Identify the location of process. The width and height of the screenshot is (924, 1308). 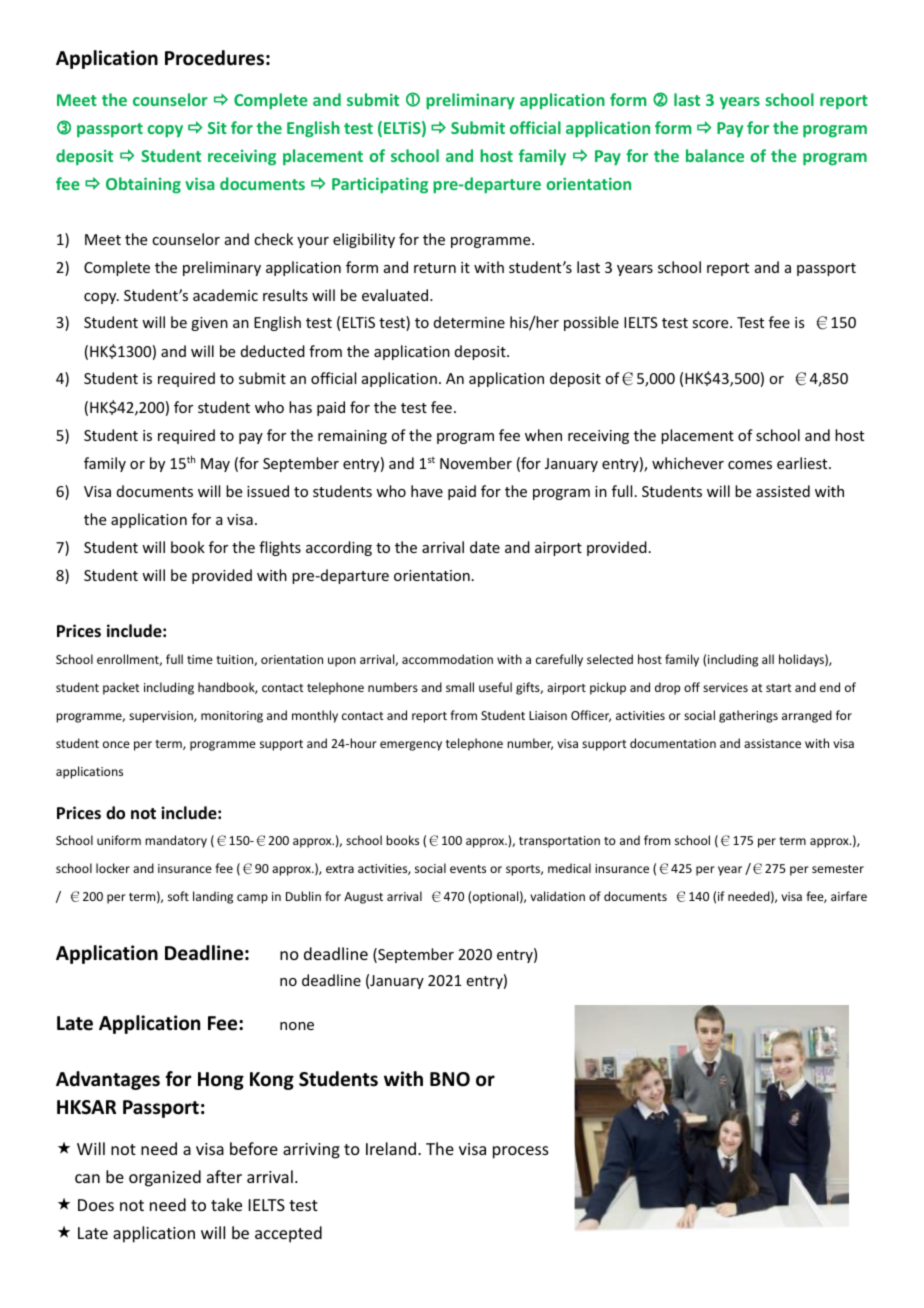
(521, 1152).
